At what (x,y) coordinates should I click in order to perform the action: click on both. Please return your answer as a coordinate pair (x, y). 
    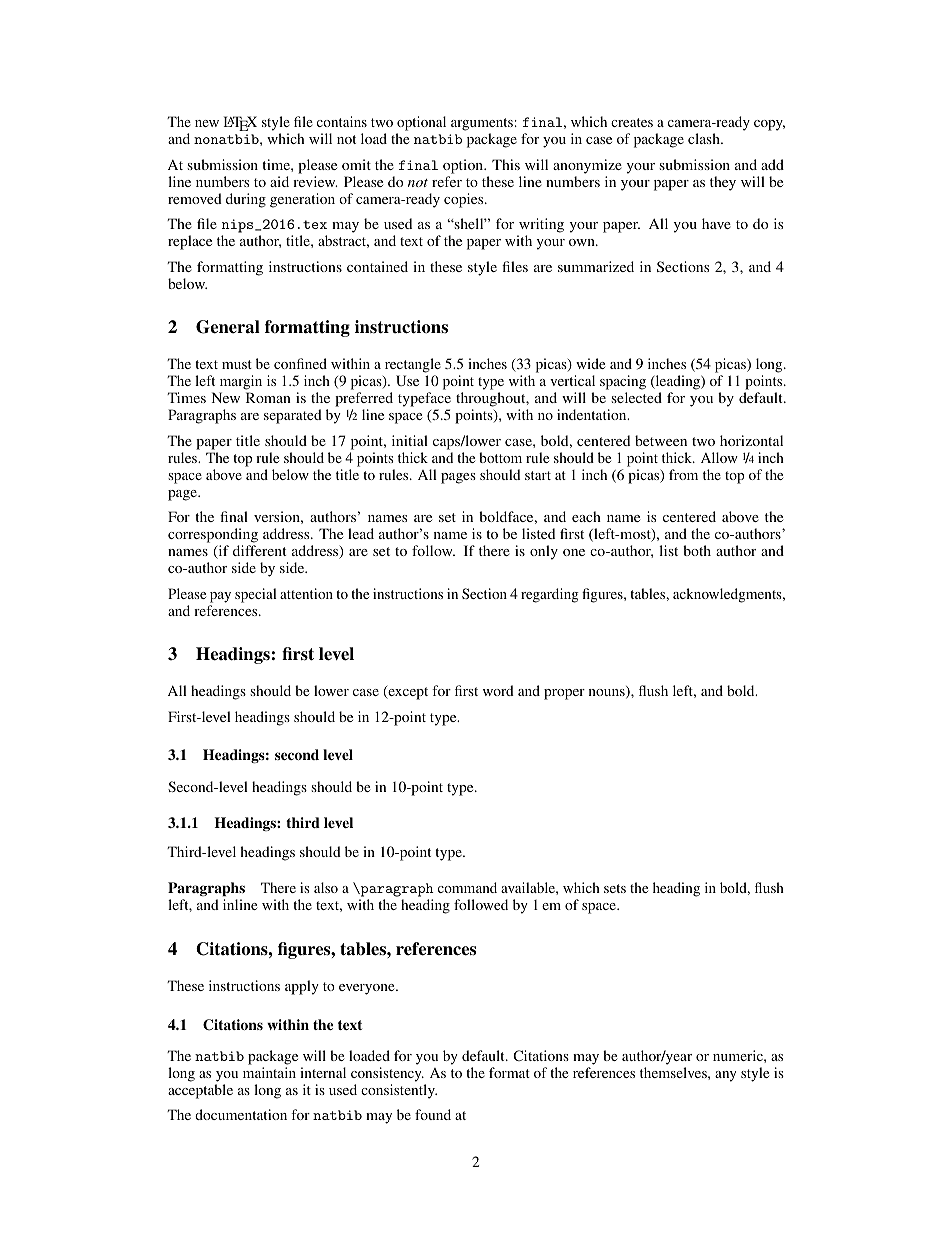
    Looking at the image, I should click on (697, 550).
